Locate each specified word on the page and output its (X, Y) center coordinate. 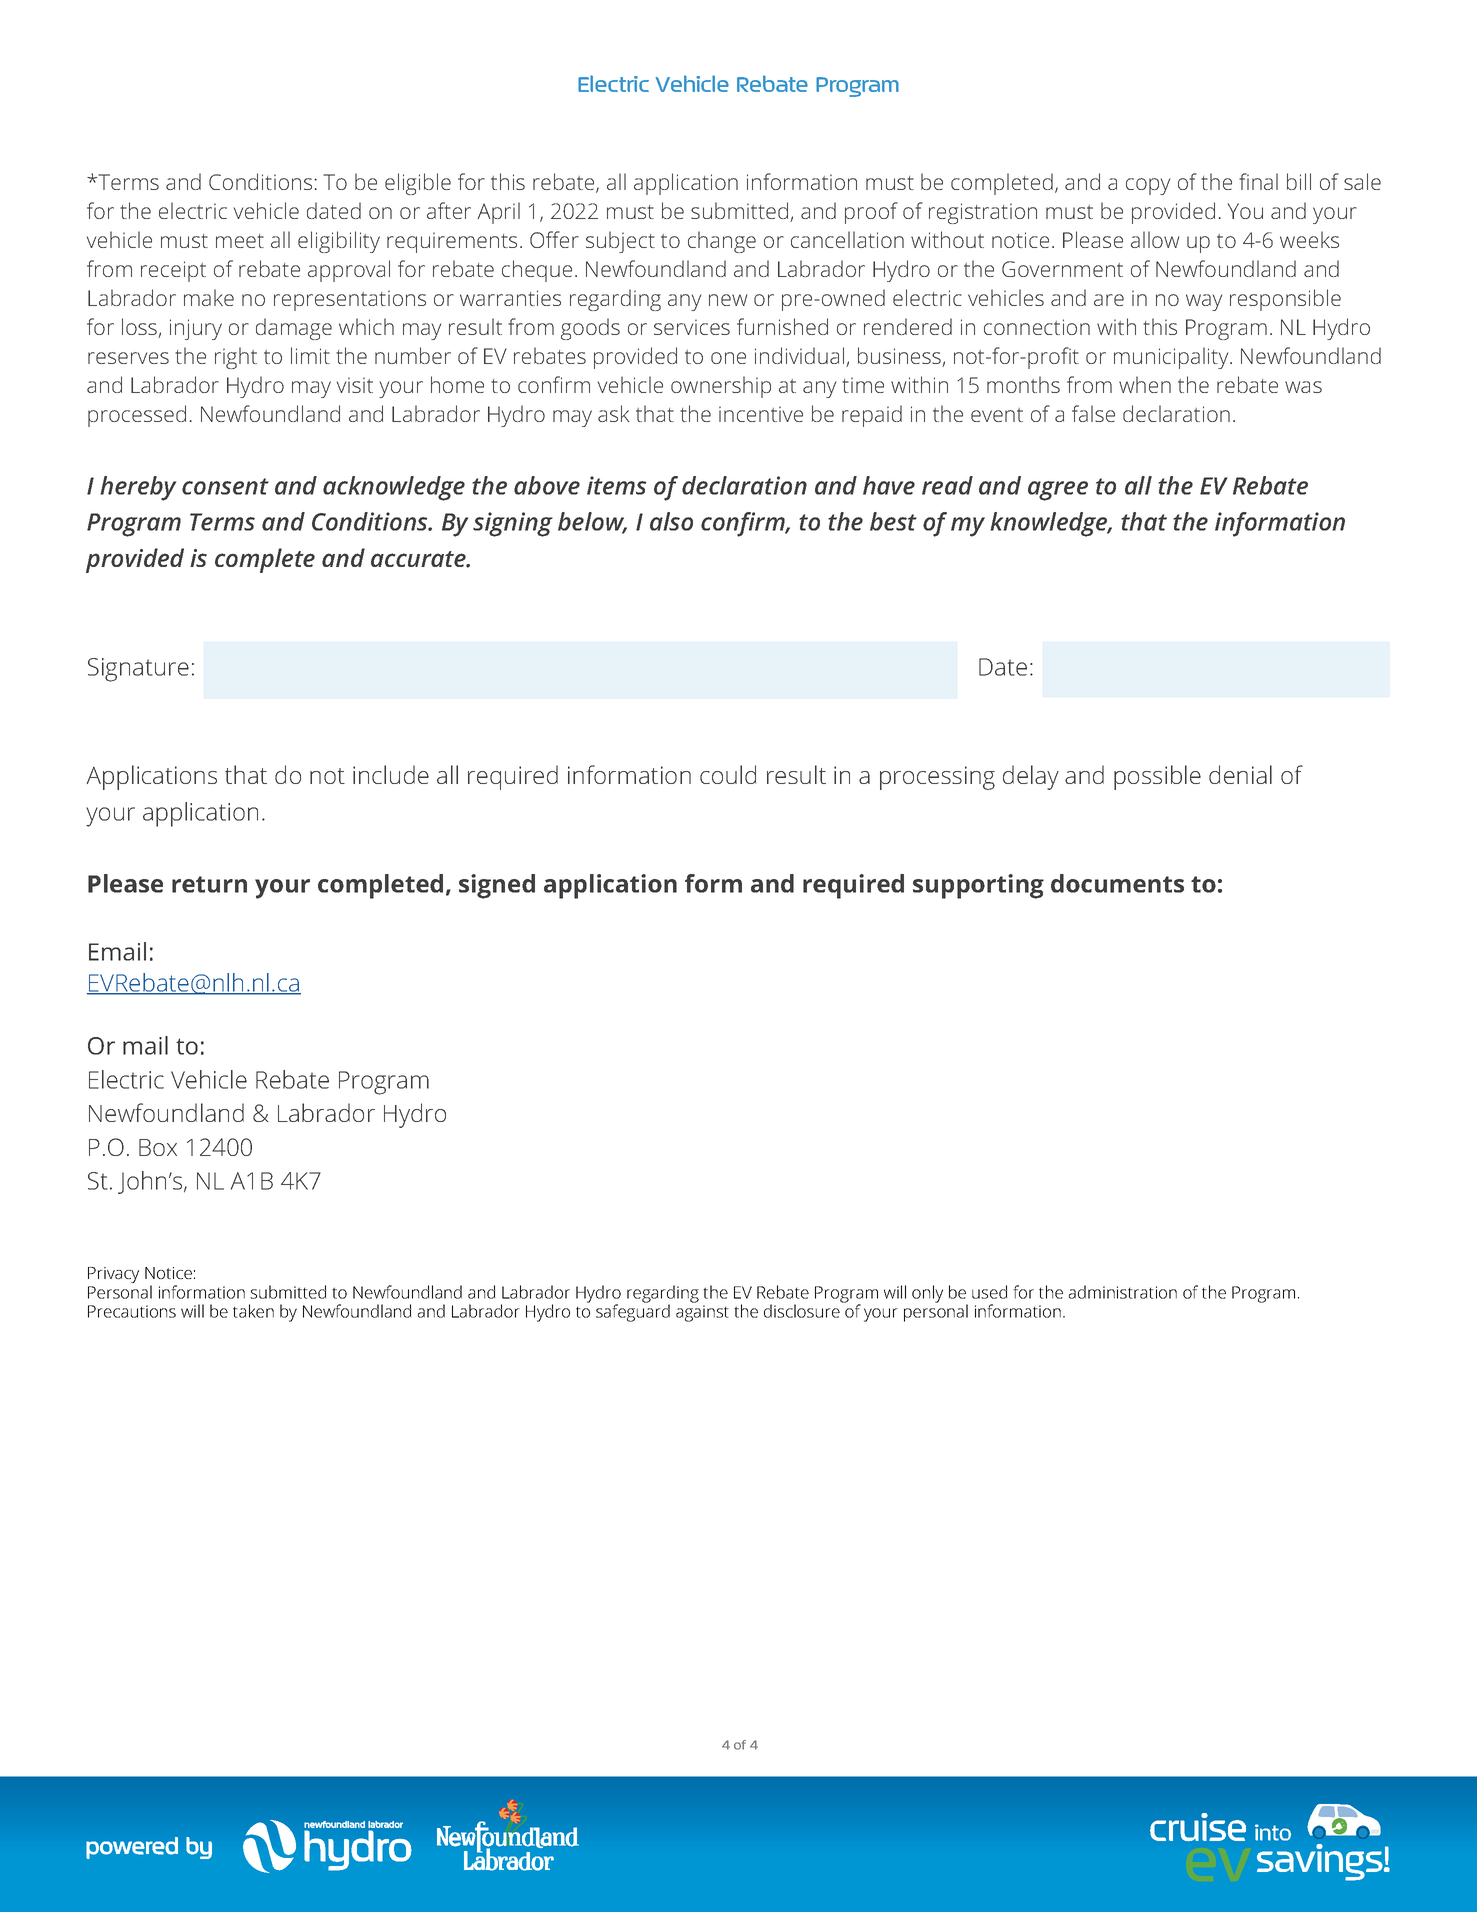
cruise (1198, 1827)
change (722, 242)
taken (253, 1311)
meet (240, 241)
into (1273, 1832)
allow (1155, 239)
